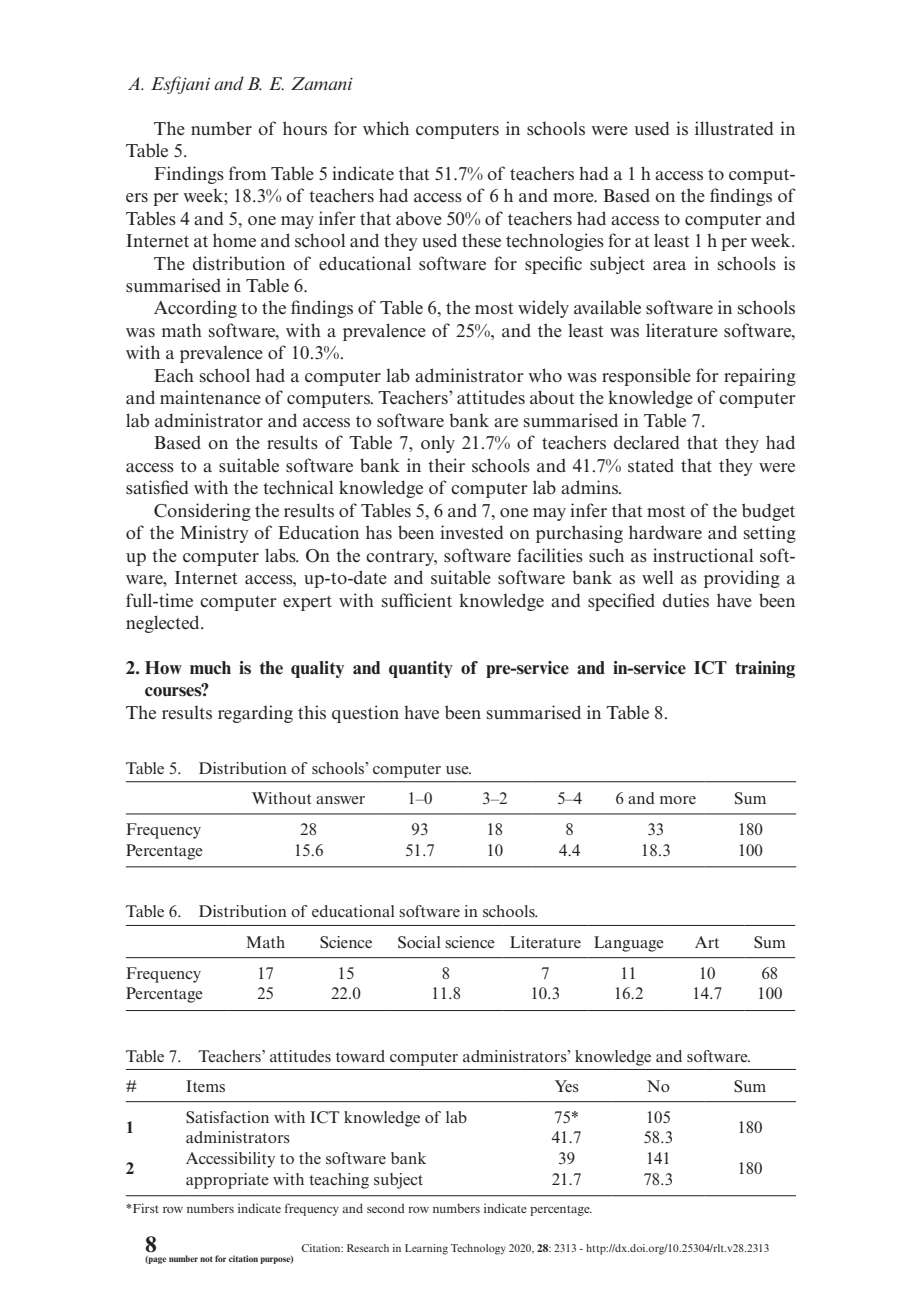 This document has height=1316, width=923. What do you see at coordinates (472, 532) in the document?
I see `invested` at bounding box center [472, 532].
